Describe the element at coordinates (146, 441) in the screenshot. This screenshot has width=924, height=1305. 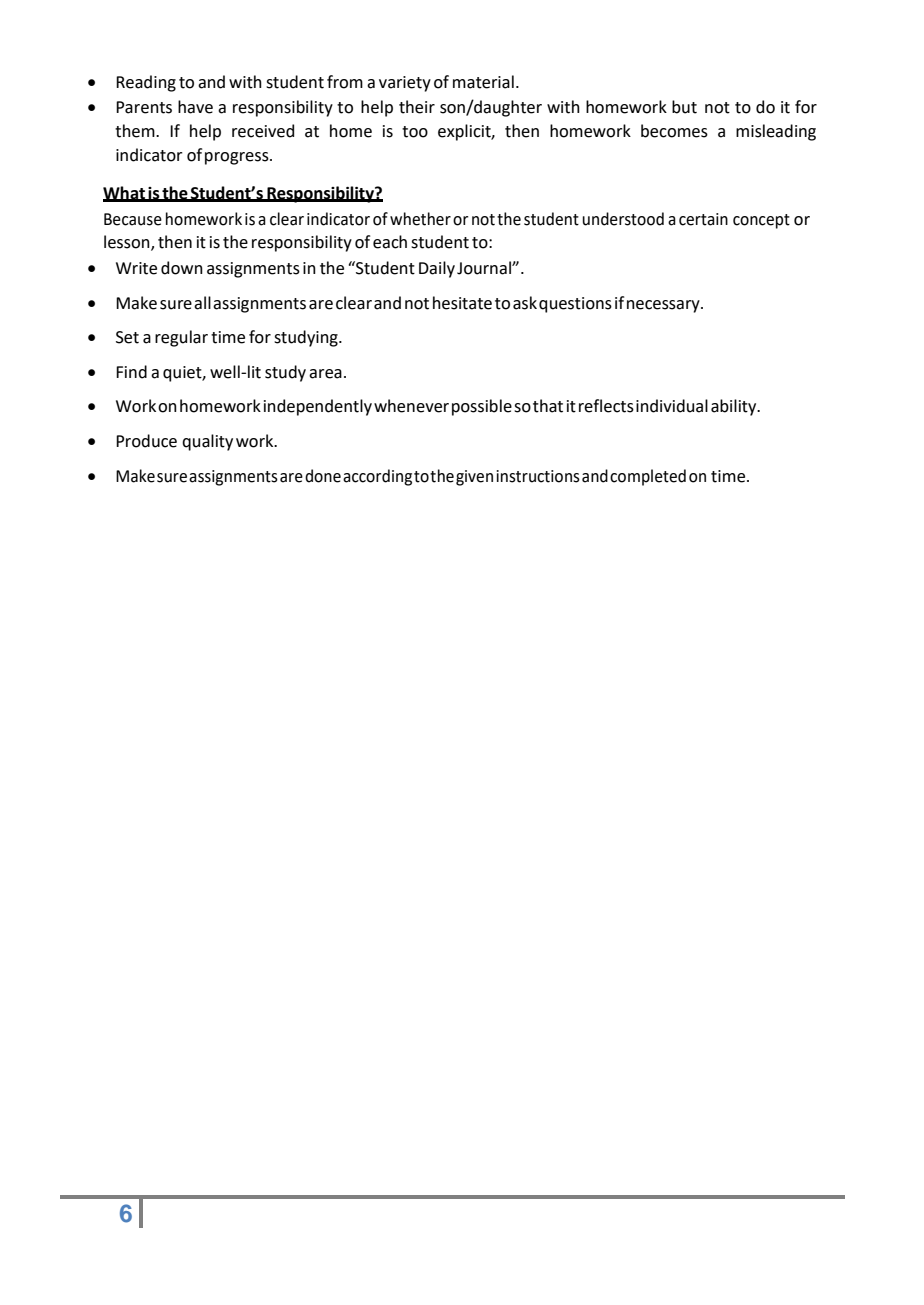
I see `Produce` at that location.
